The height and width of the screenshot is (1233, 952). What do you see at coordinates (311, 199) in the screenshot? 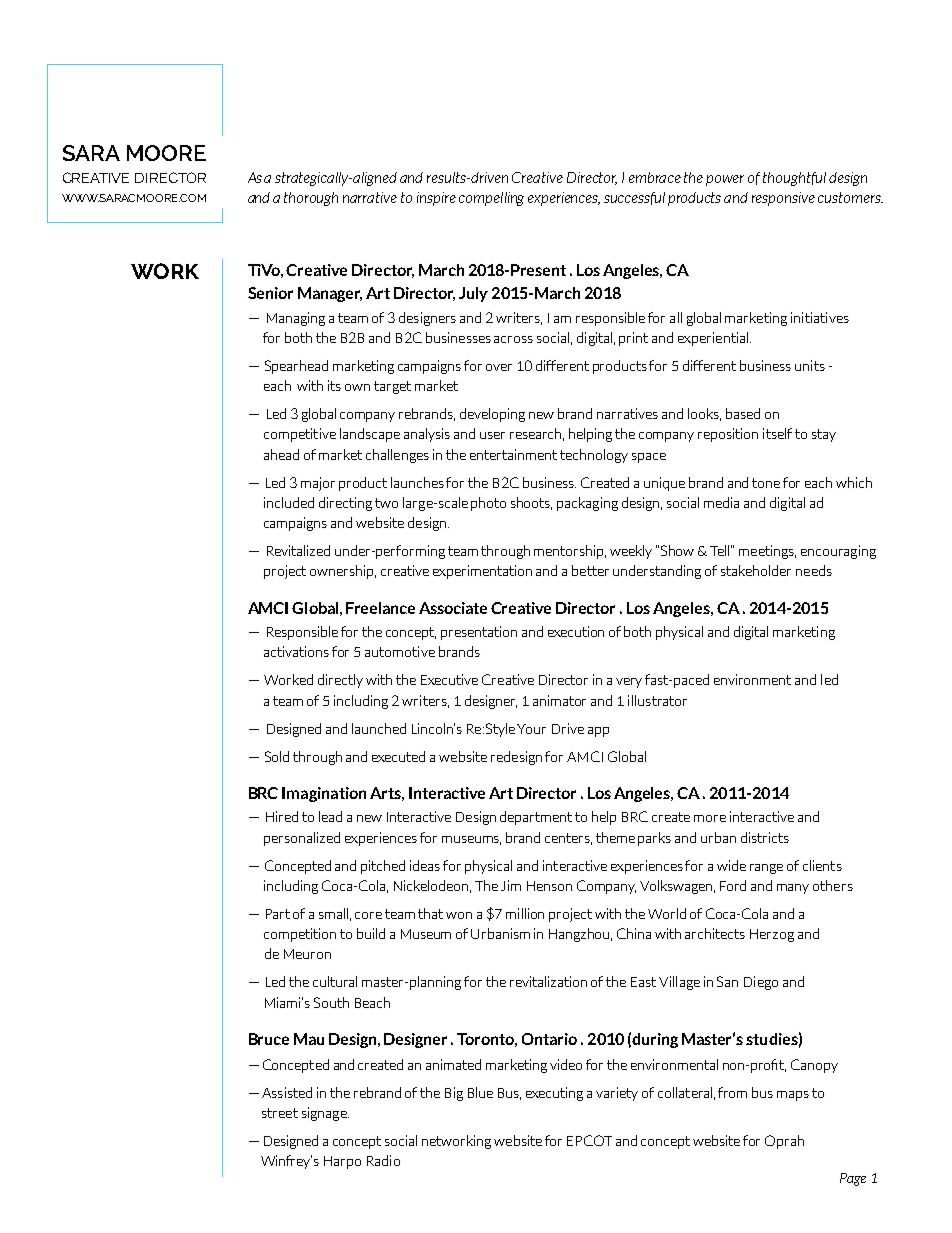
I see `thorough` at bounding box center [311, 199].
